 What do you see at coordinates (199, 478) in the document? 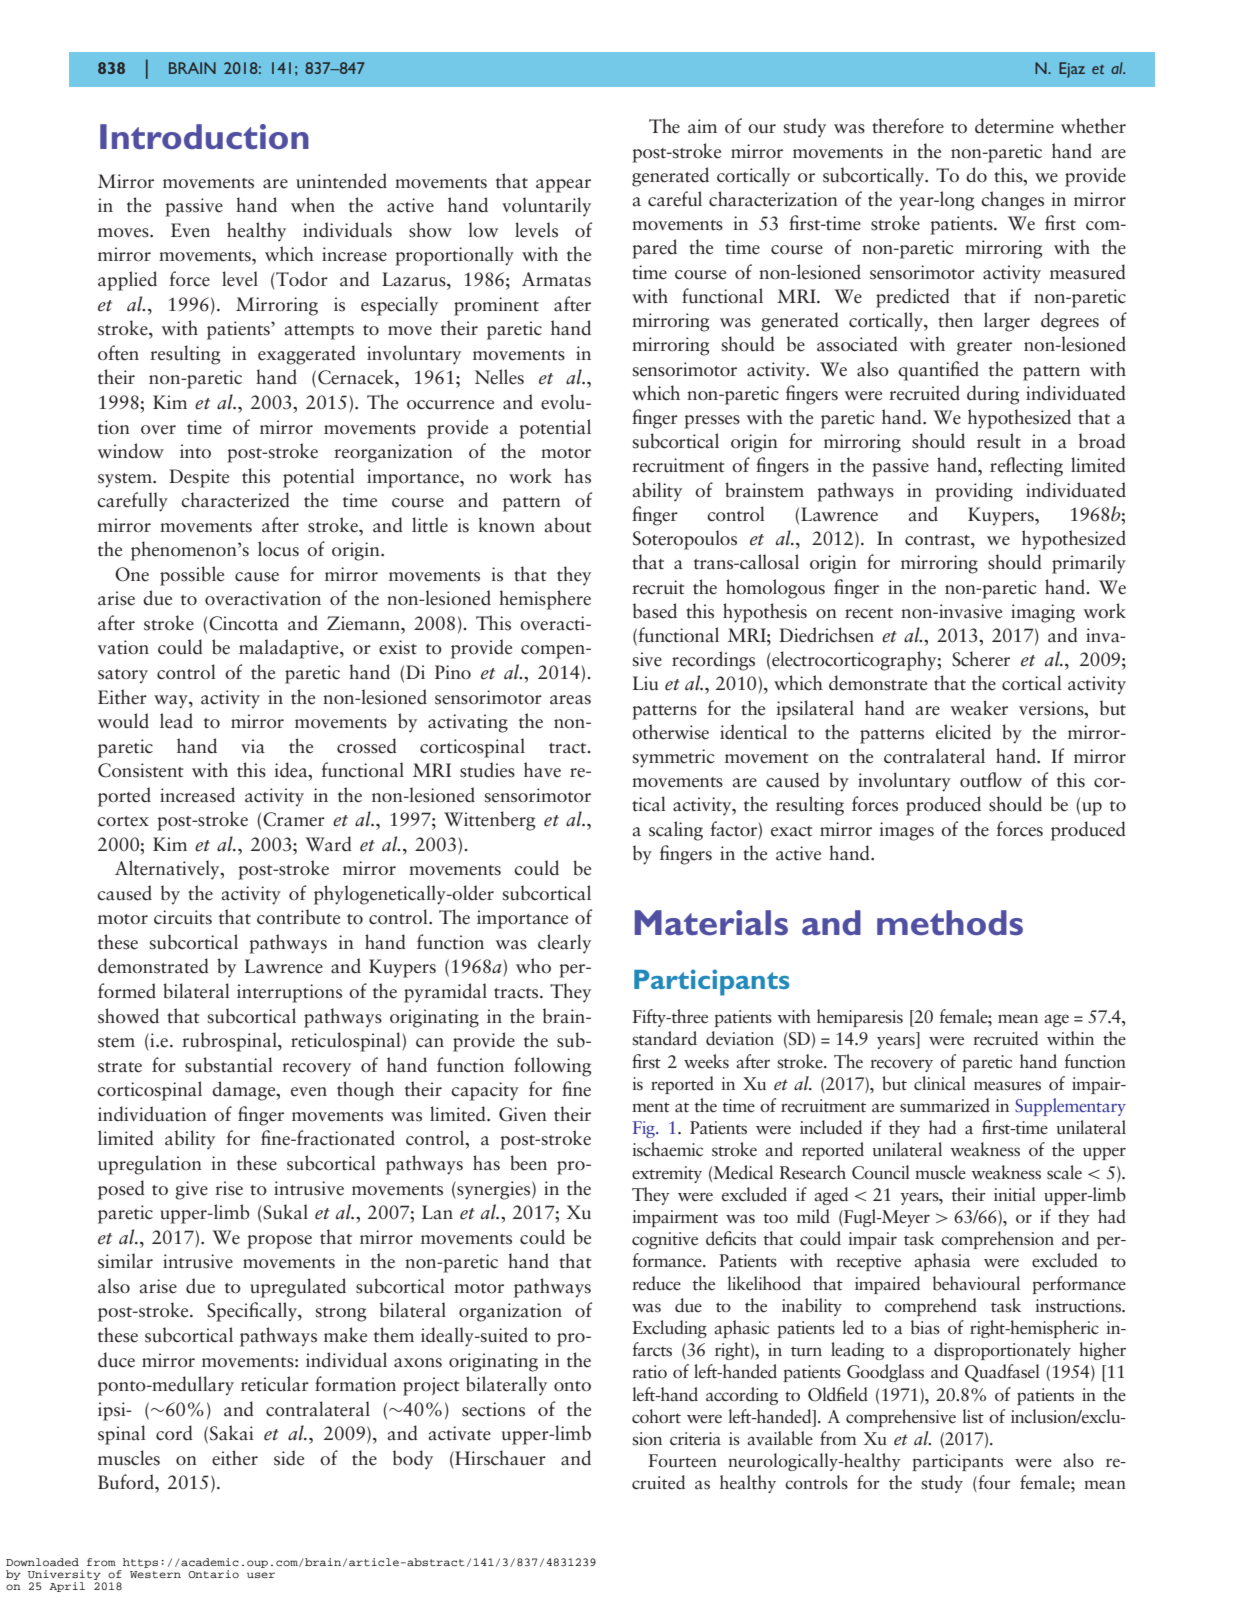
I see `Despite` at bounding box center [199, 478].
